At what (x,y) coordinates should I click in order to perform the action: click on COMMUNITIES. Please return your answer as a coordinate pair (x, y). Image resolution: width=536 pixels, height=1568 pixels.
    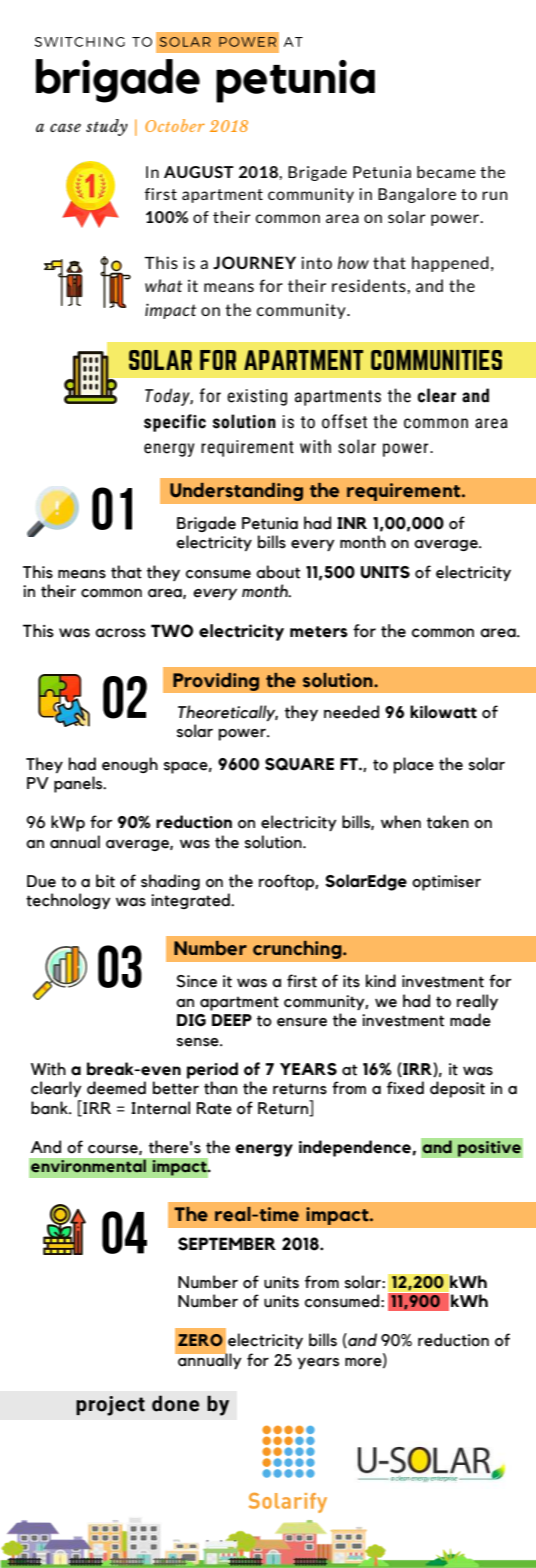
    Looking at the image, I should click on (436, 360).
